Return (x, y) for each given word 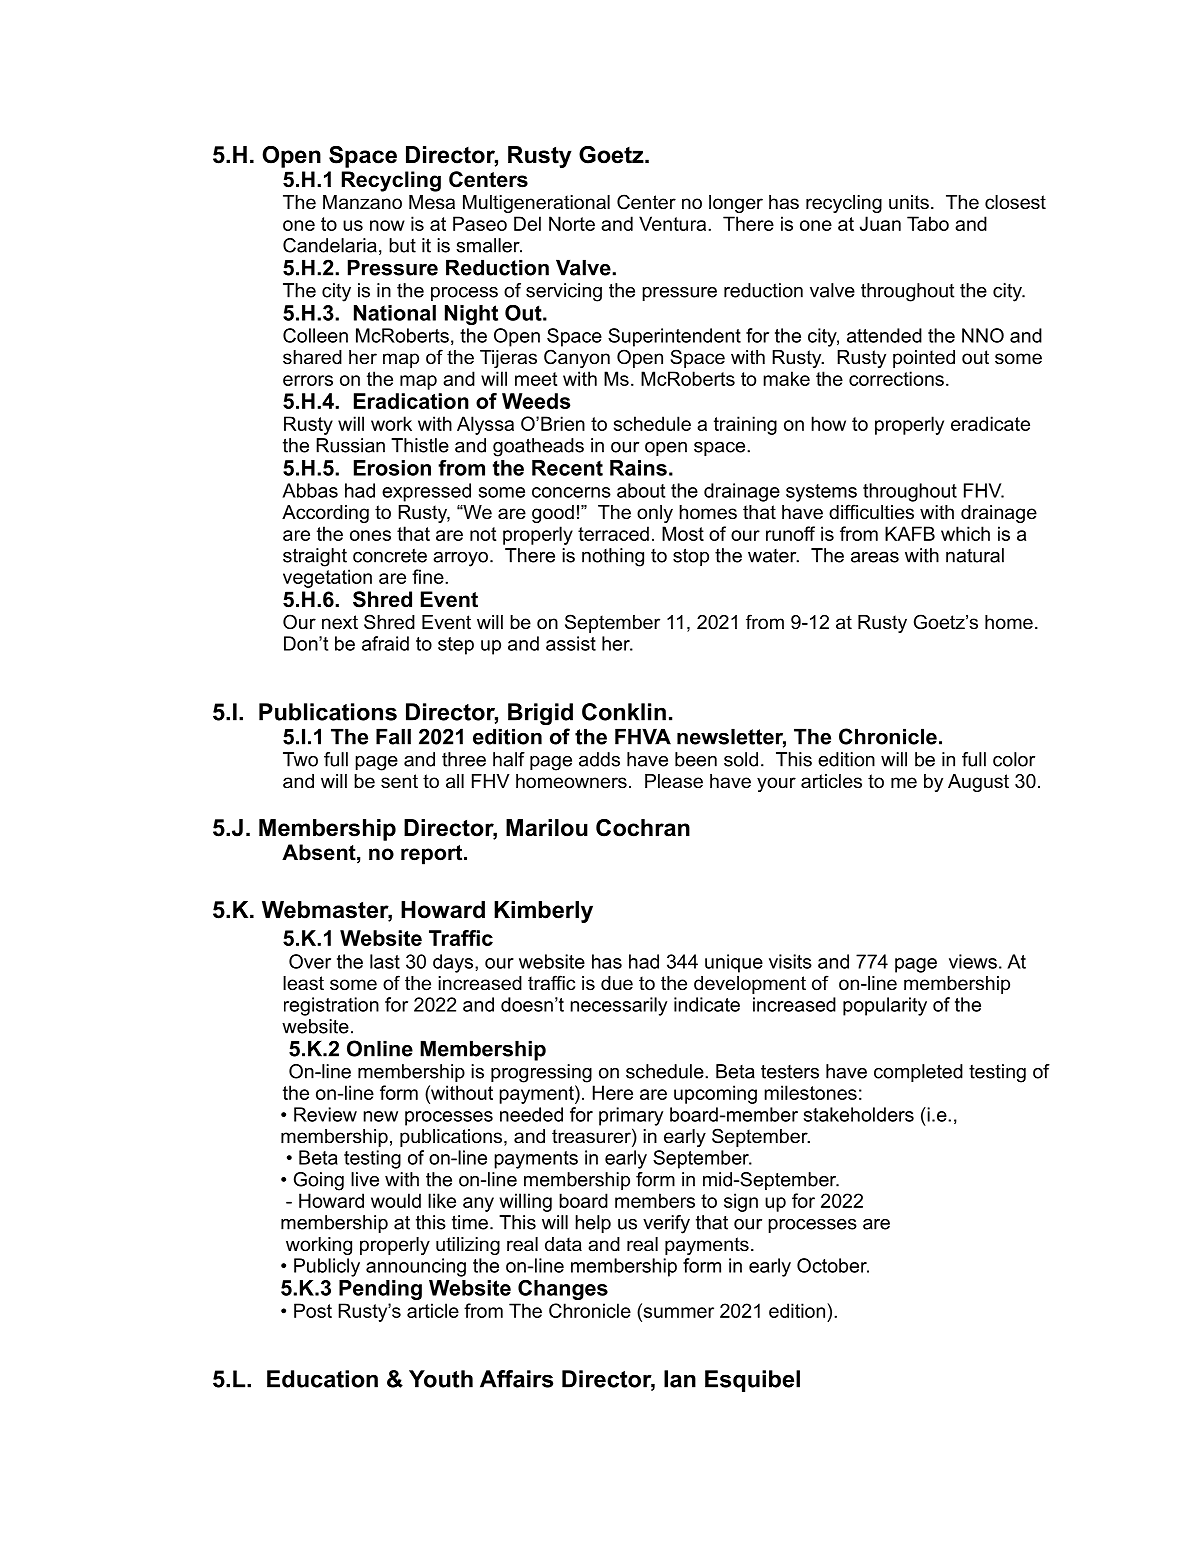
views (973, 961)
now (387, 225)
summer (677, 1311)
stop (691, 557)
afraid (385, 643)
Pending (380, 1290)
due (617, 983)
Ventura (674, 223)
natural (975, 555)
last (385, 961)
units (909, 202)
